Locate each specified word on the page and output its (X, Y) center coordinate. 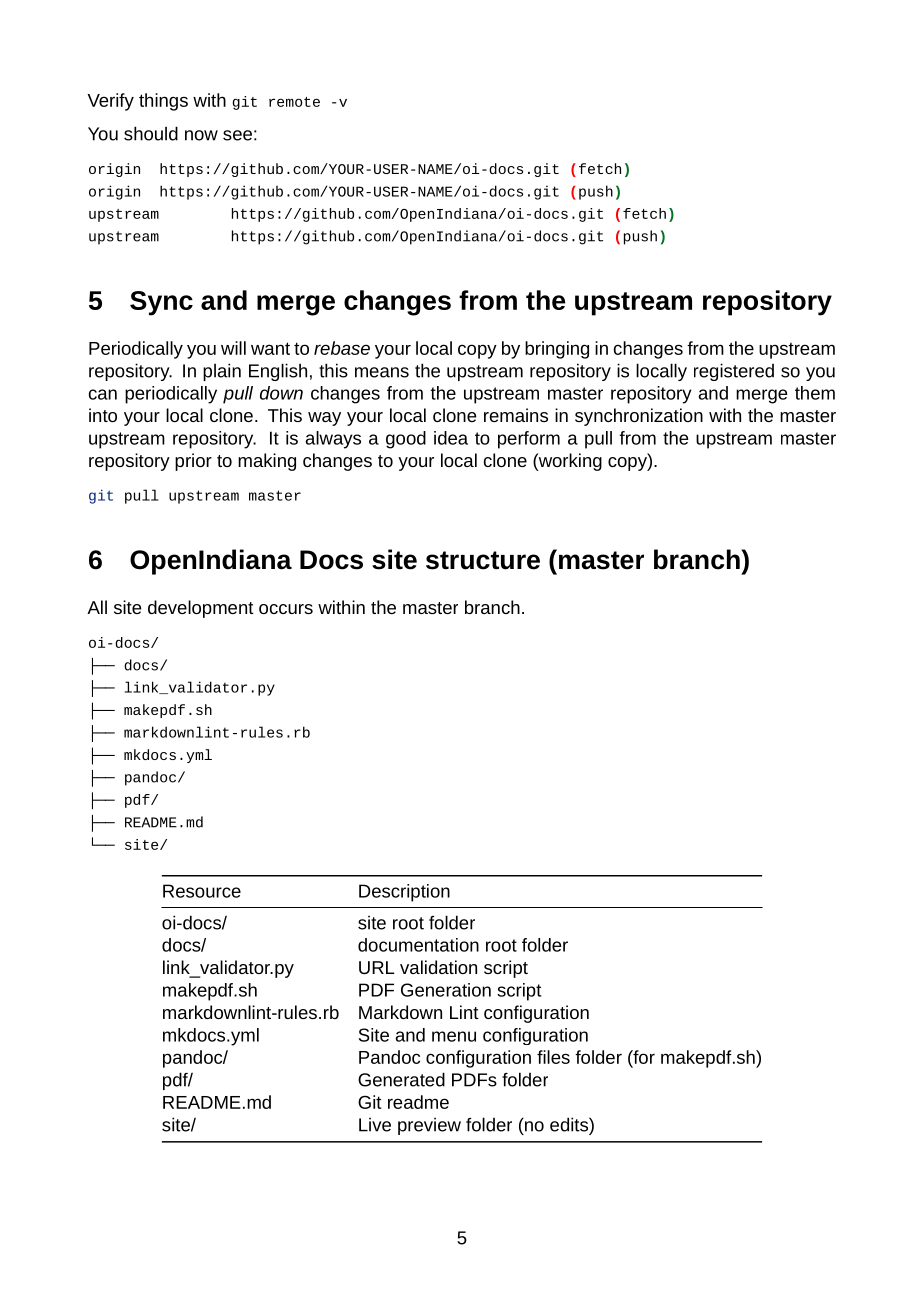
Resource (202, 891)
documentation (418, 945)
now (201, 135)
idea (451, 438)
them (815, 393)
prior (193, 462)
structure (483, 560)
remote (294, 102)
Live (375, 1124)
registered (734, 372)
